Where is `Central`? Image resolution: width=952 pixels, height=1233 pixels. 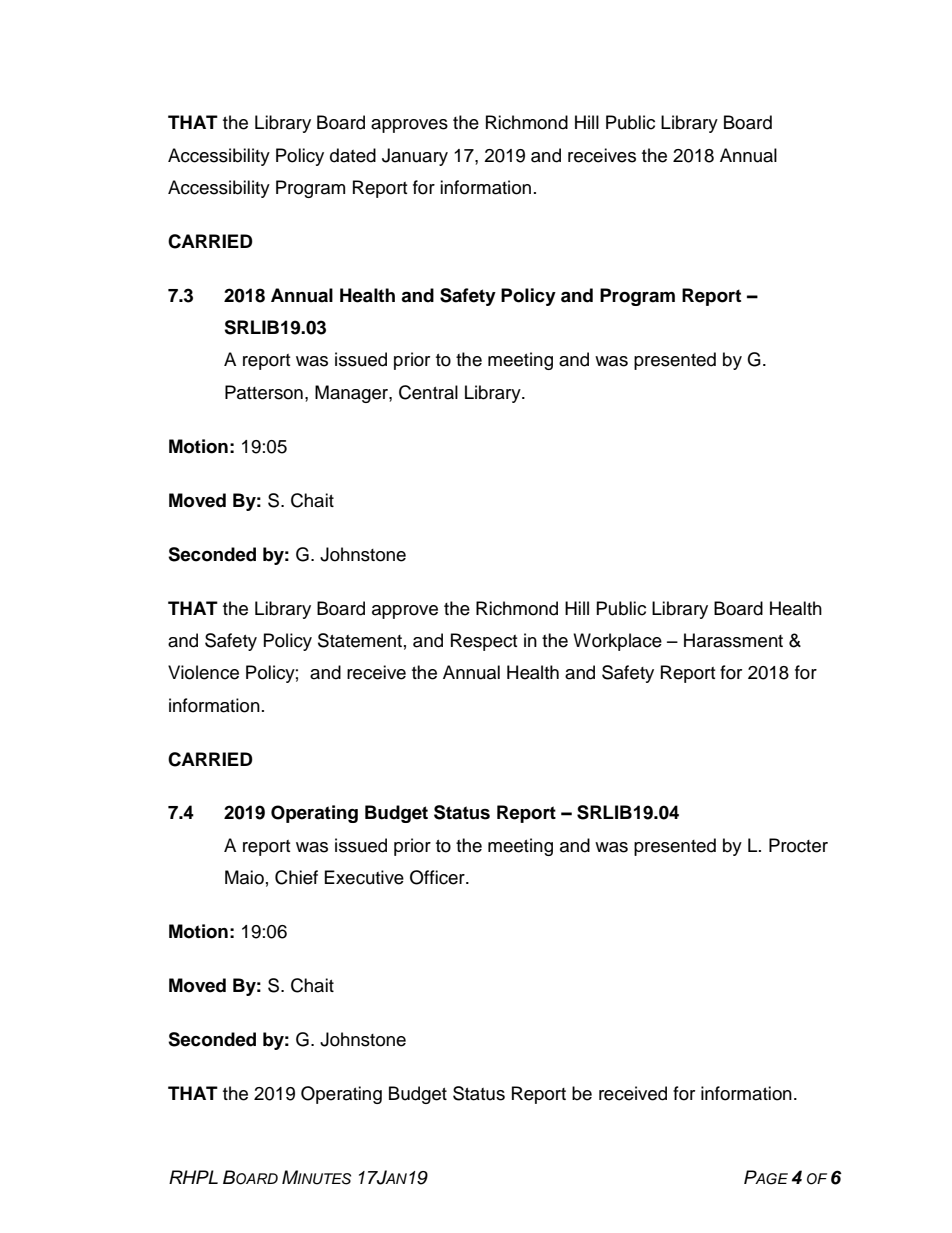 Central is located at coordinates (428, 392).
